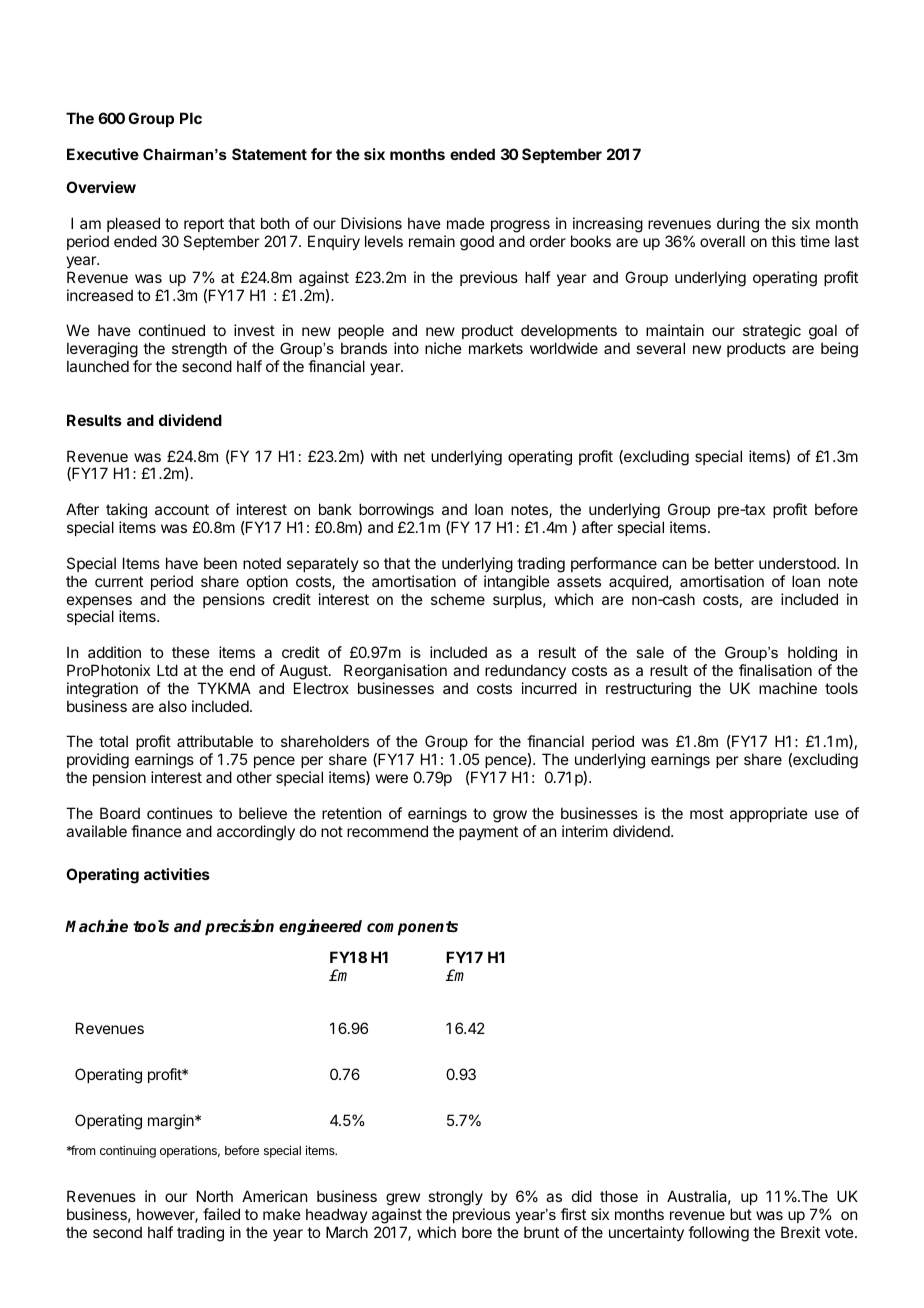  Describe the element at coordinates (769, 814) in the screenshot. I see `appropriate` at that location.
